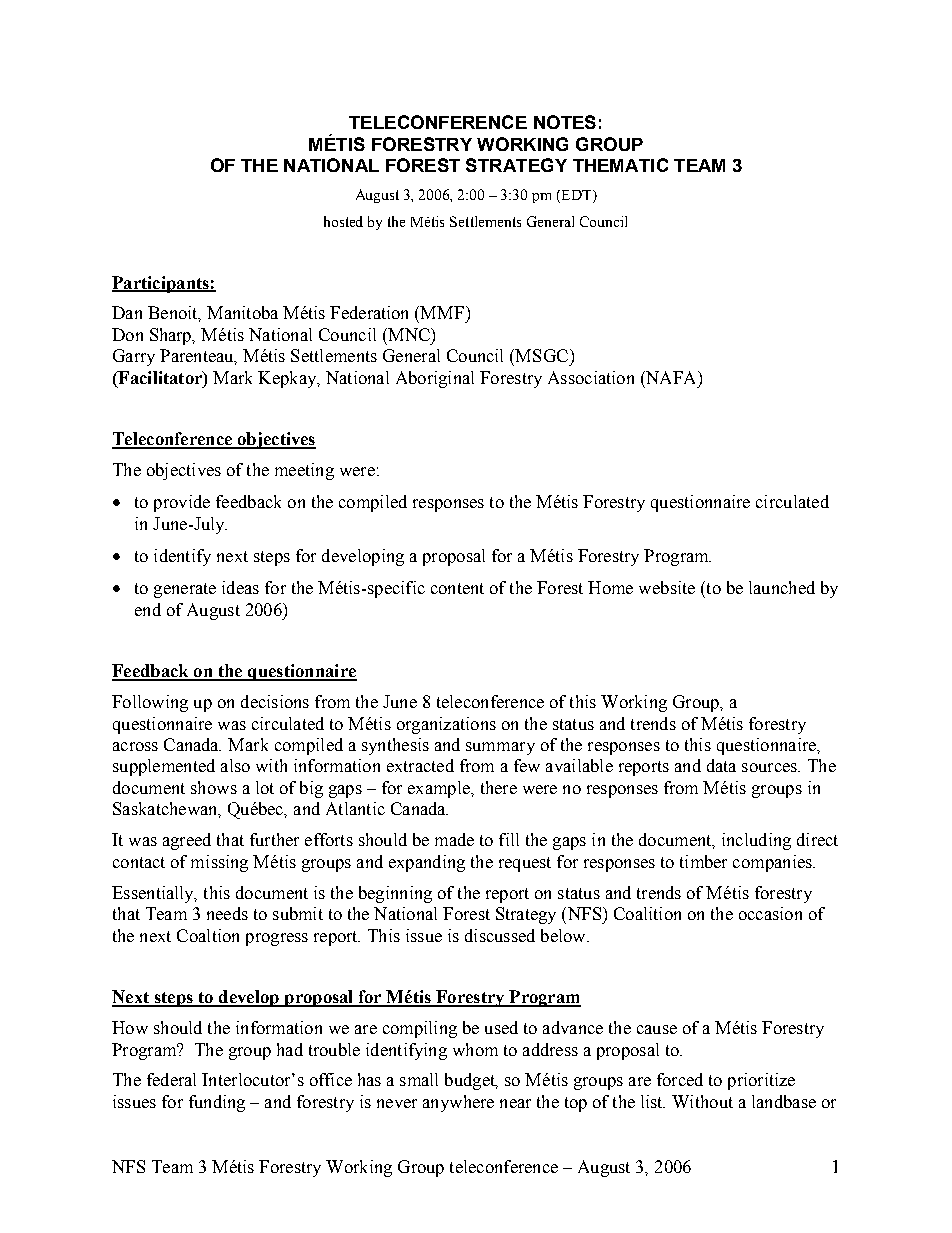 The width and height of the page is (952, 1233). I want to click on MMF, so click(442, 312).
